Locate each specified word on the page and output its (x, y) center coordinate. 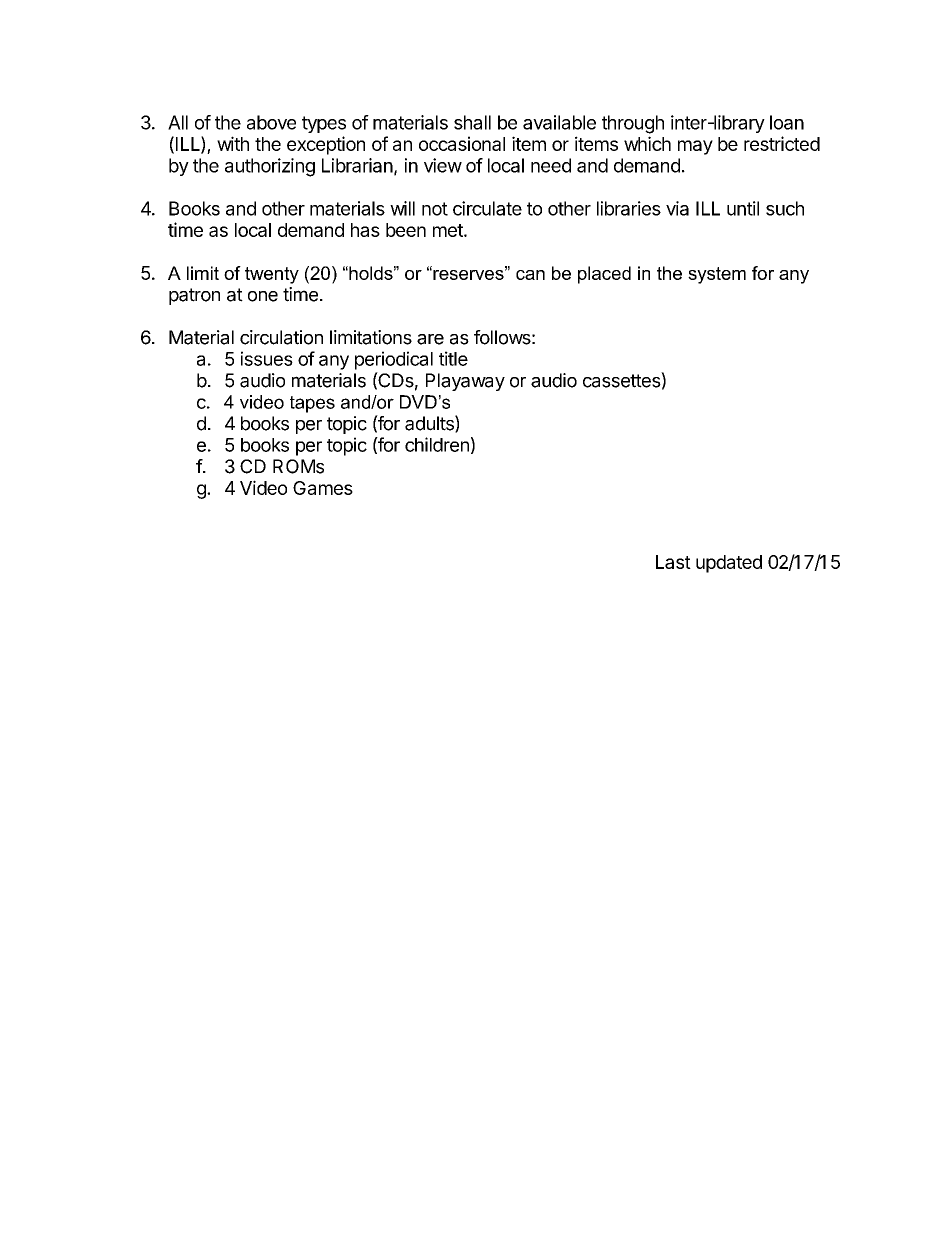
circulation (281, 337)
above (271, 122)
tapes (312, 404)
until (743, 208)
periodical (394, 360)
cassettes (622, 380)
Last (673, 562)
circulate (487, 208)
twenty (272, 275)
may (695, 147)
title (453, 358)
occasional (462, 143)
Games (323, 488)
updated (729, 564)
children (437, 444)
